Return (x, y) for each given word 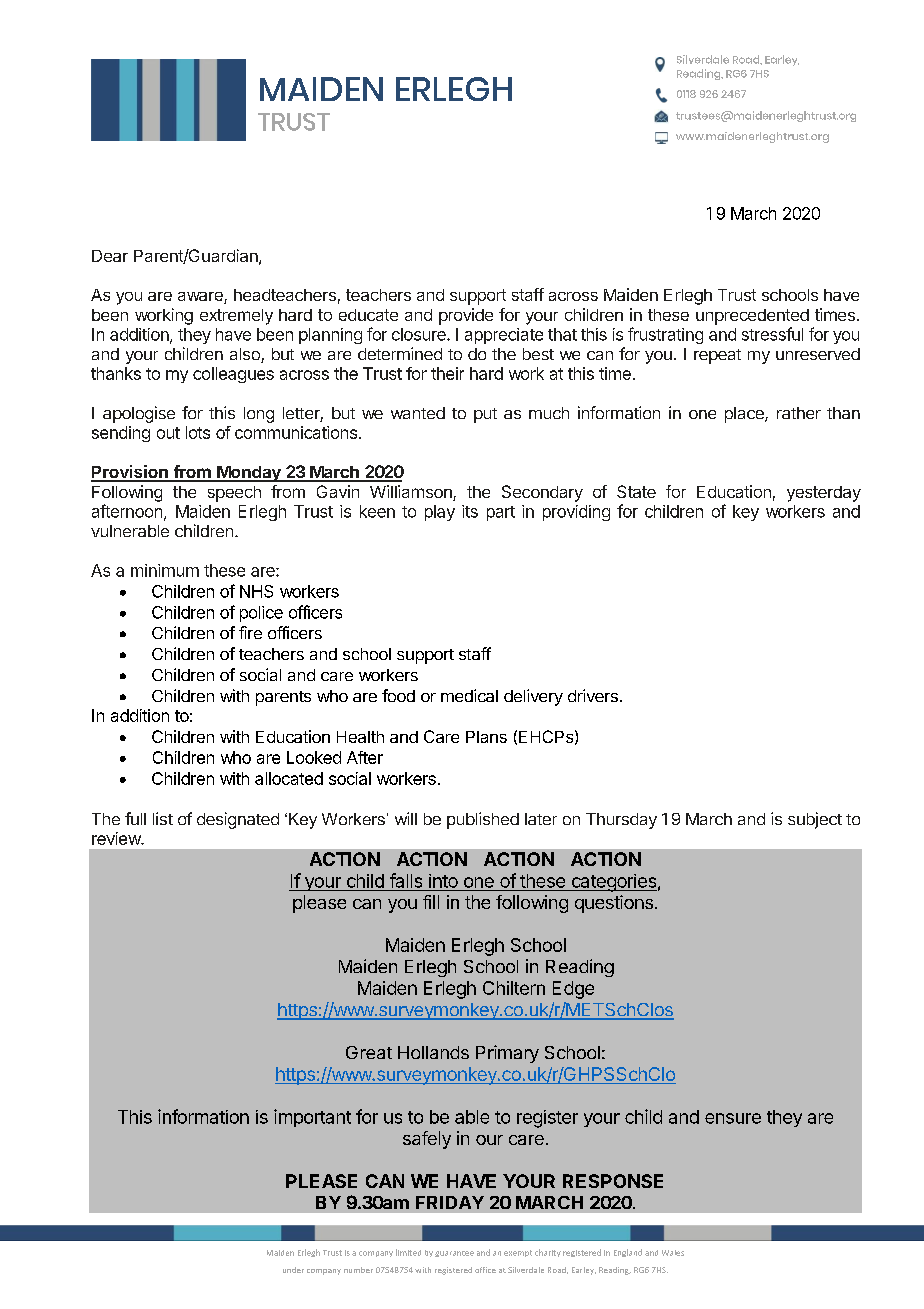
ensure (733, 1118)
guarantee (454, 1254)
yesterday (824, 494)
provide (466, 316)
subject (815, 820)
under (293, 1270)
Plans (486, 737)
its (470, 511)
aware (201, 298)
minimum (165, 570)
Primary (507, 1054)
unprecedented (752, 317)
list (163, 818)
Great (369, 1052)
